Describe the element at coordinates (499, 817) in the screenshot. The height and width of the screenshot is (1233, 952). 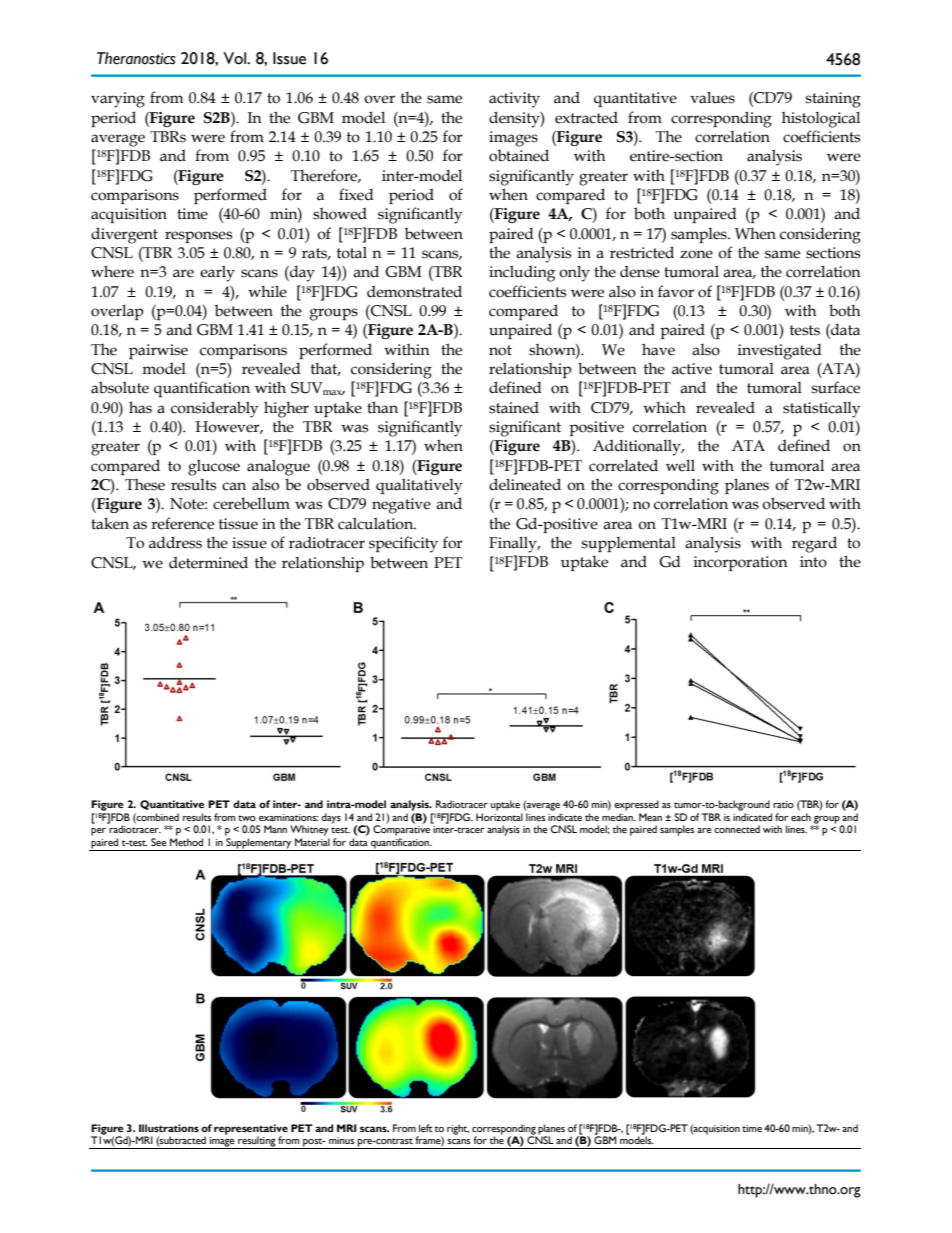
I see `Horizontal` at that location.
